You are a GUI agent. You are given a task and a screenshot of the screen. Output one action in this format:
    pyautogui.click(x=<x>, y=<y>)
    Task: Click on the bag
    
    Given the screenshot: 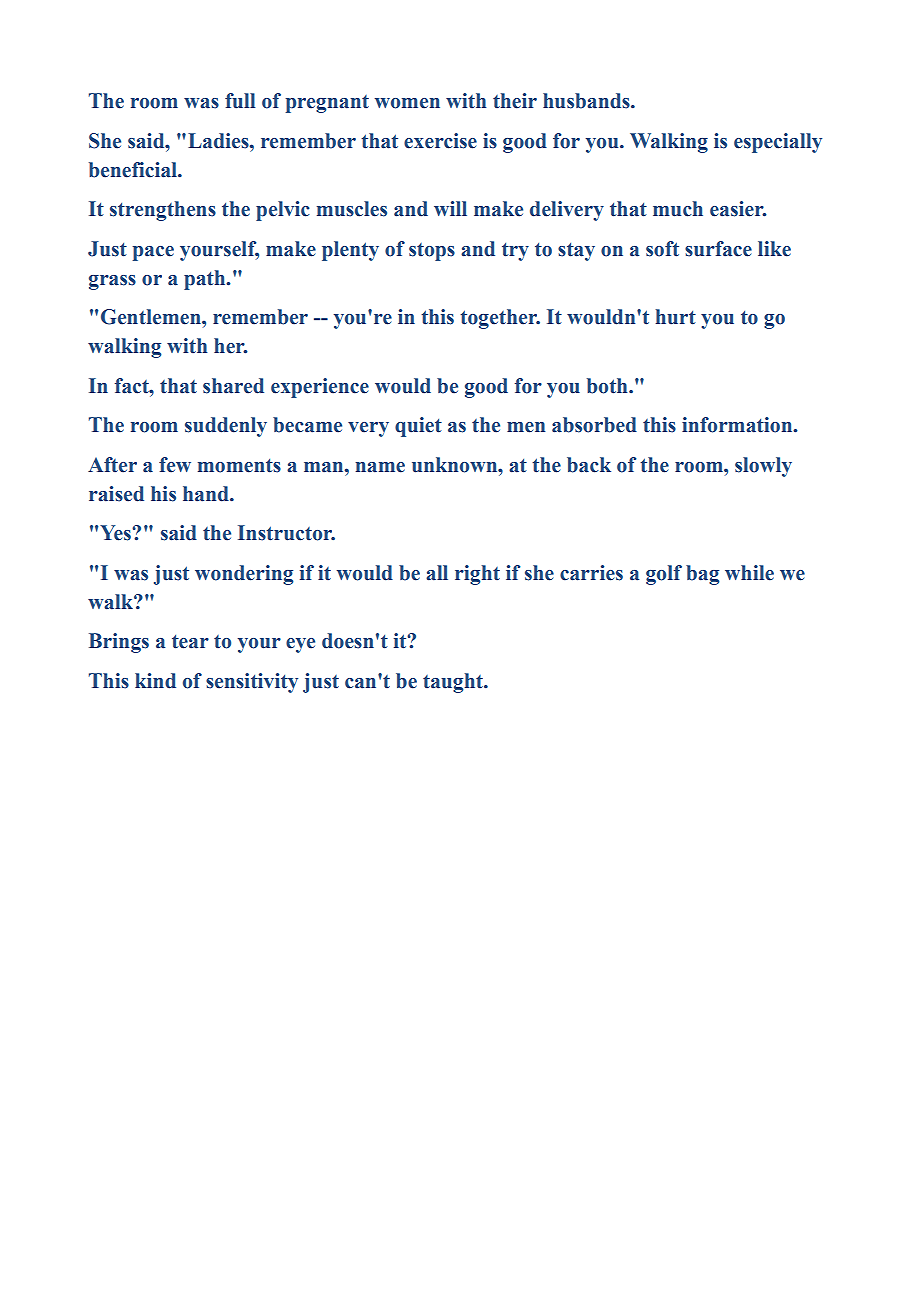 What is the action you would take?
    pyautogui.click(x=702, y=575)
